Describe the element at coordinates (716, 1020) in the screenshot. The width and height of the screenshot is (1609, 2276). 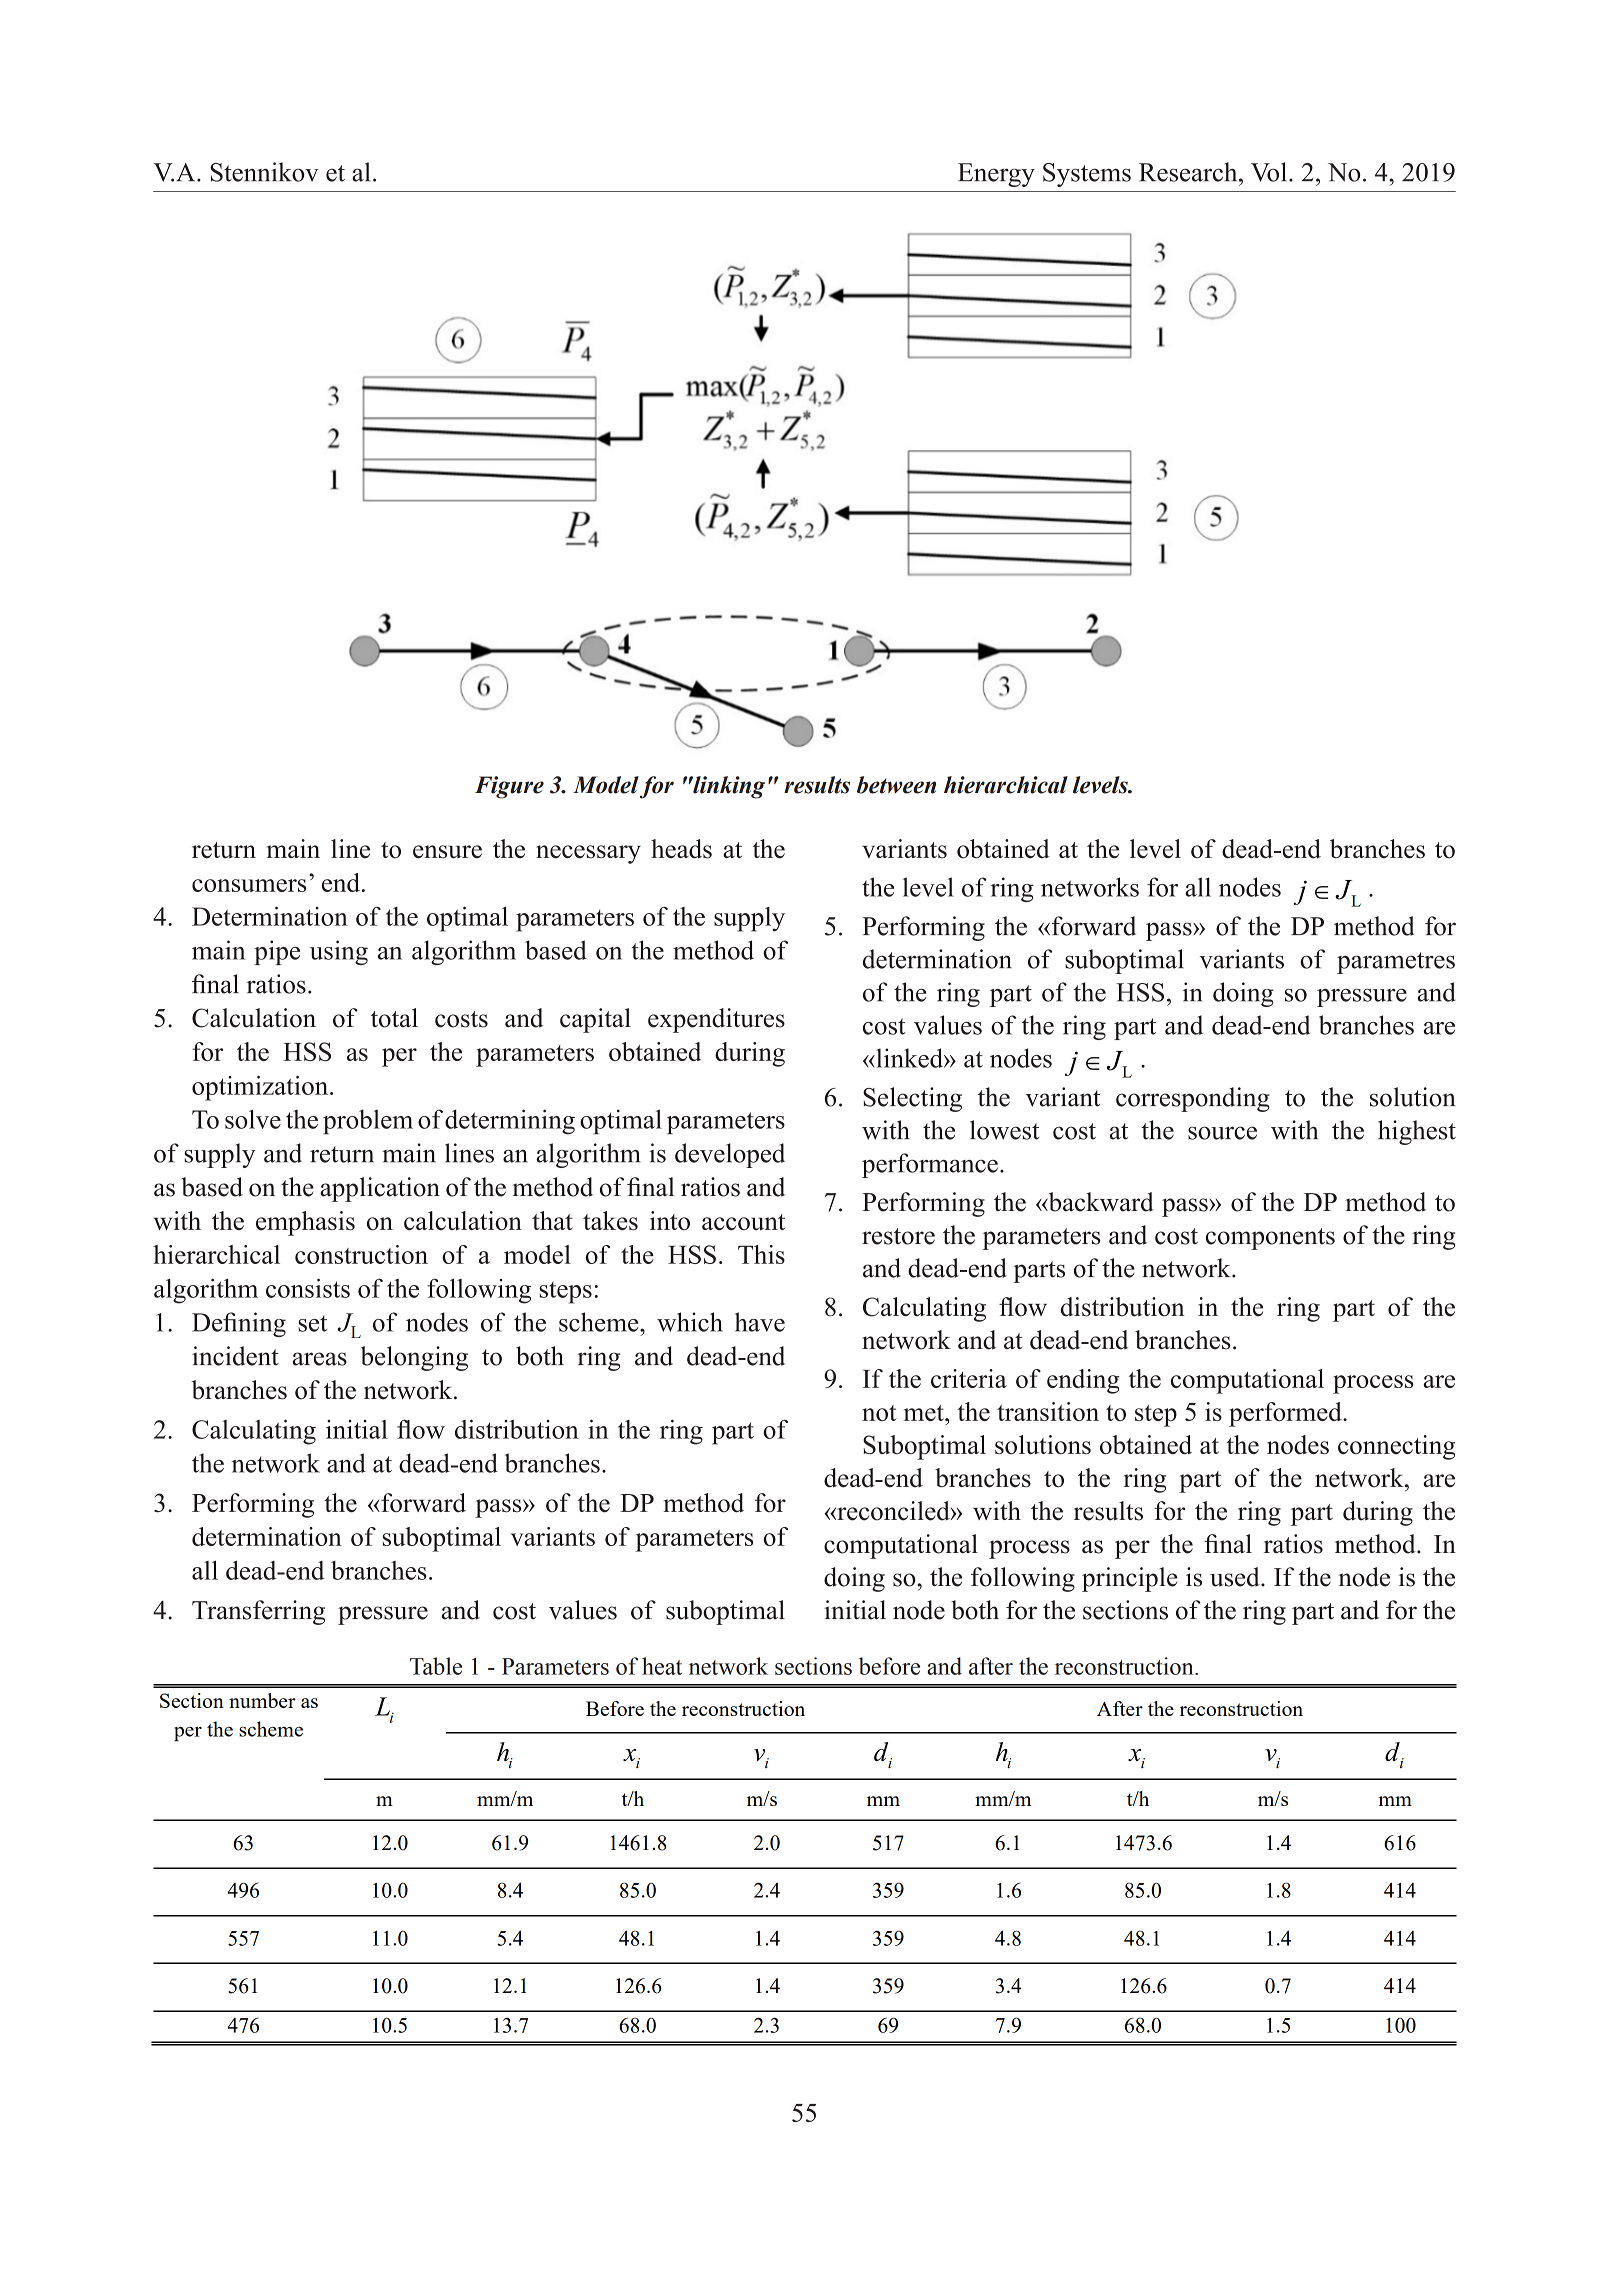
I see `expenditures` at that location.
